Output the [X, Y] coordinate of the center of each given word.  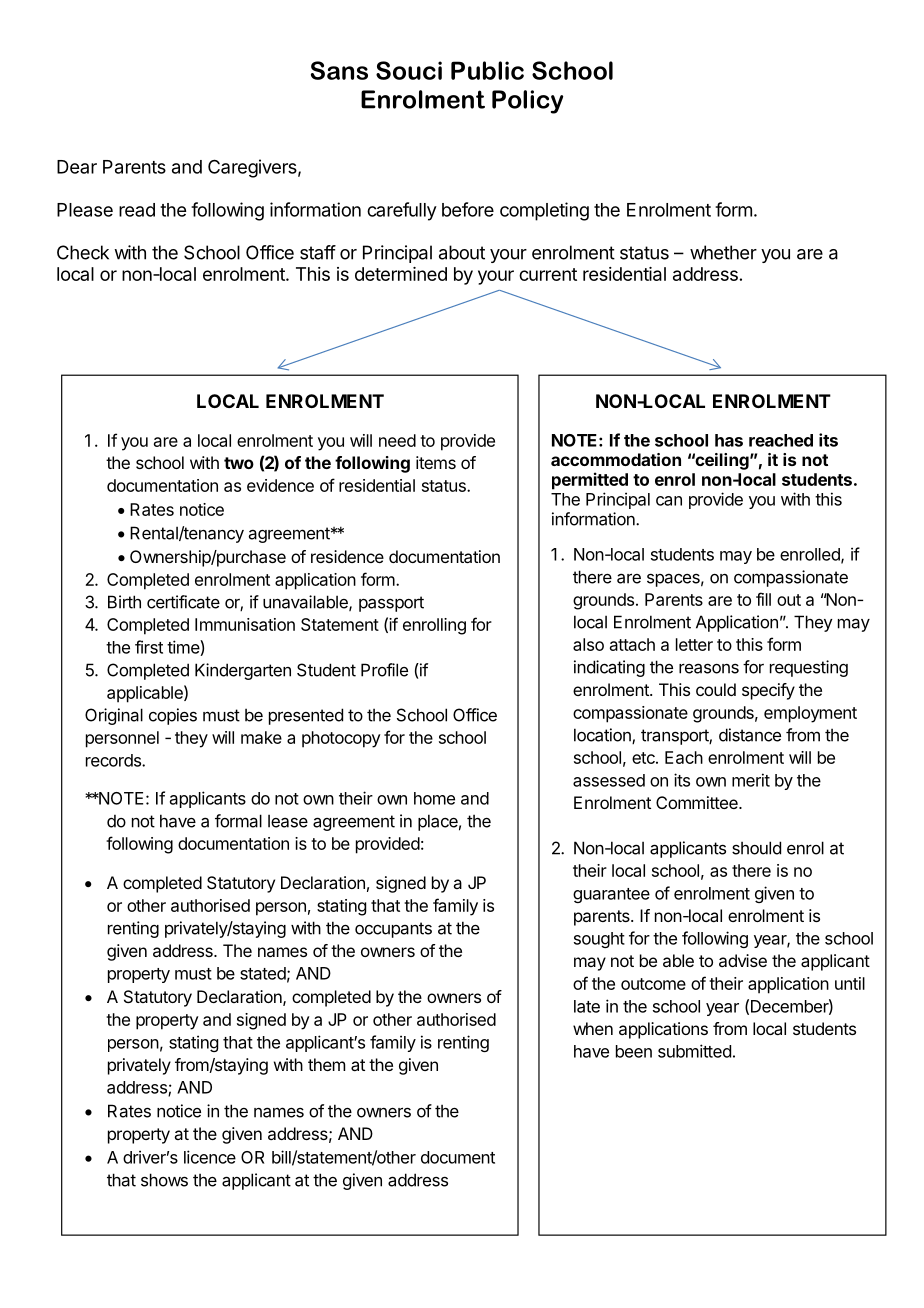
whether [723, 252]
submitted [694, 1051]
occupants [393, 930]
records [114, 760]
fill [763, 599]
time [184, 648]
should [756, 848]
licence [210, 1157]
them [326, 1064]
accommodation [616, 459]
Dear [77, 167]
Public [487, 70]
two [239, 463]
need [397, 440]
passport [391, 604]
